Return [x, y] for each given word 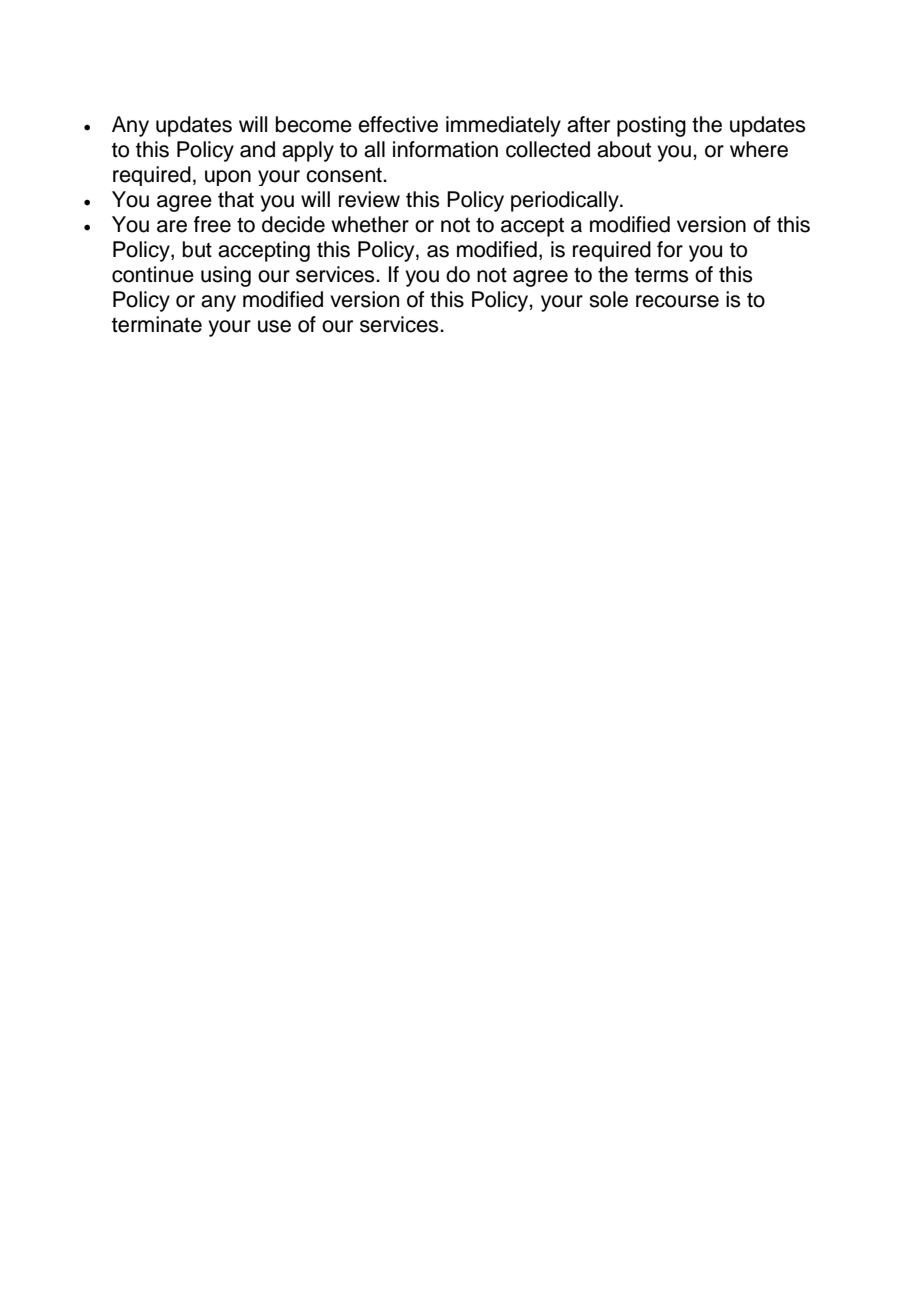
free [212, 224]
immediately [503, 126]
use [274, 326]
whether [370, 224]
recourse [677, 301]
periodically [566, 201]
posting [651, 126]
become [314, 124]
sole [608, 299]
